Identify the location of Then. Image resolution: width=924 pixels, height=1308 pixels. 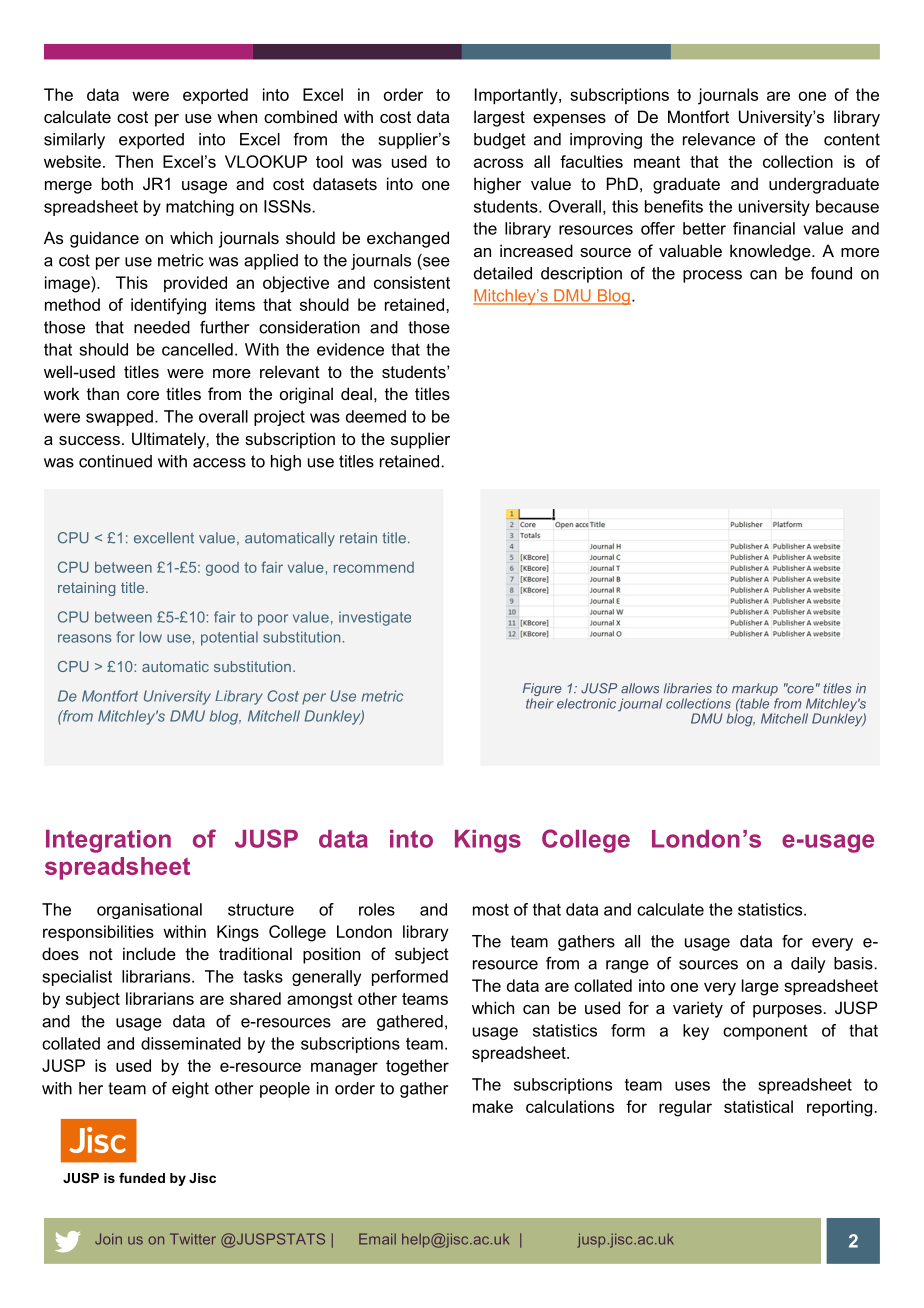
(134, 161).
